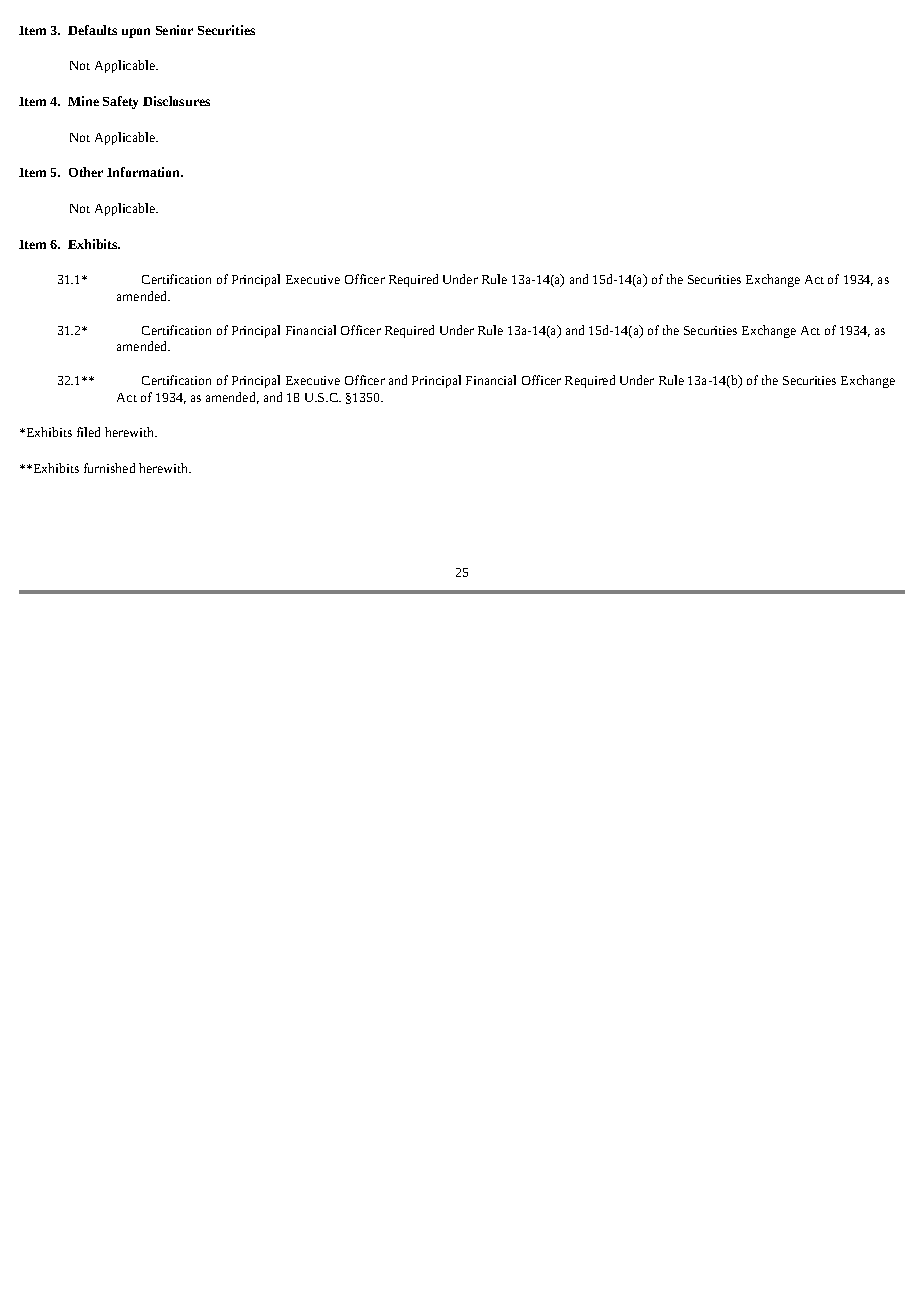 The height and width of the image is (1308, 924). What do you see at coordinates (88, 432) in the image?
I see `filed` at bounding box center [88, 432].
